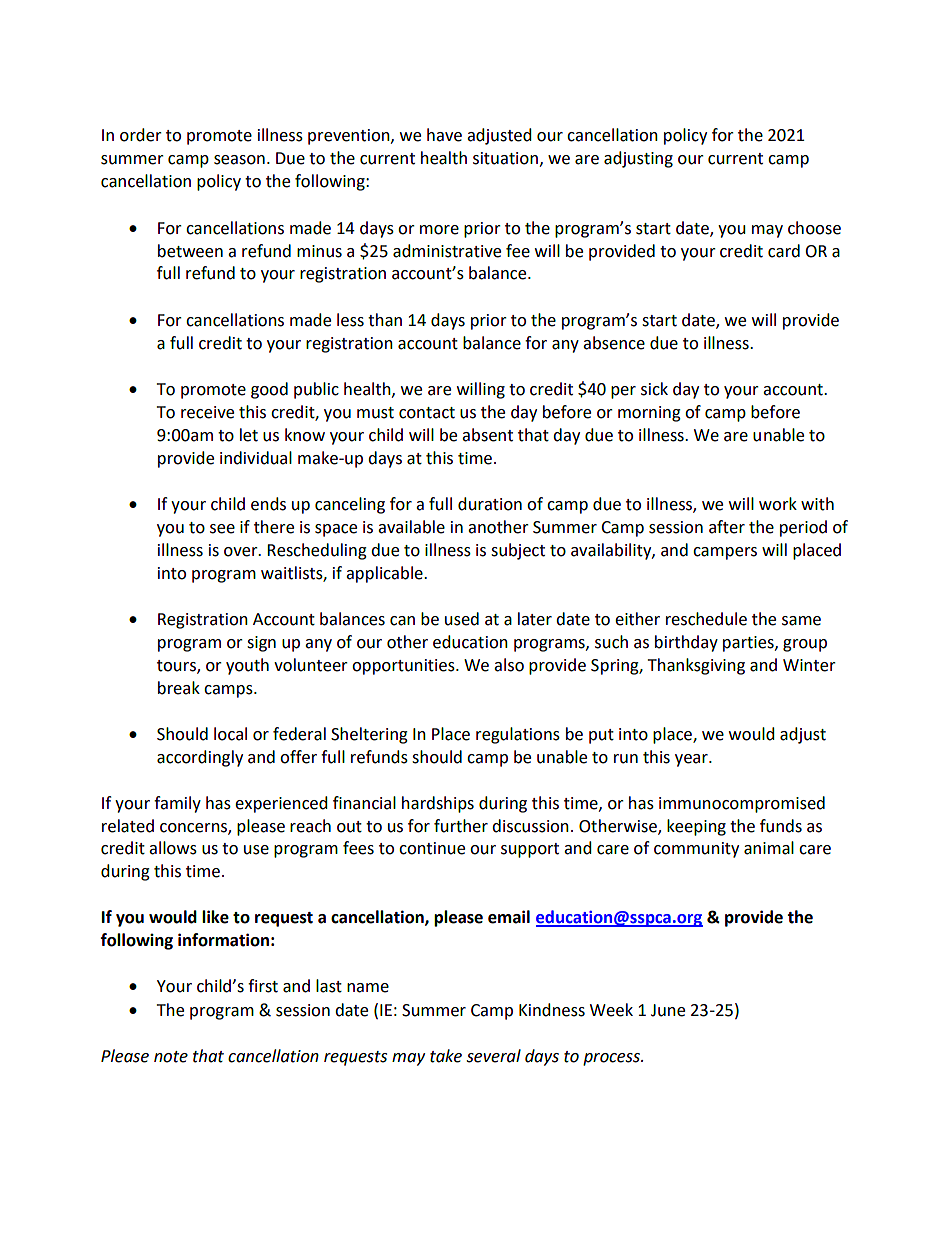 Image resolution: width=952 pixels, height=1233 pixels. Describe the element at coordinates (706, 619) in the screenshot. I see `reschedule` at that location.
